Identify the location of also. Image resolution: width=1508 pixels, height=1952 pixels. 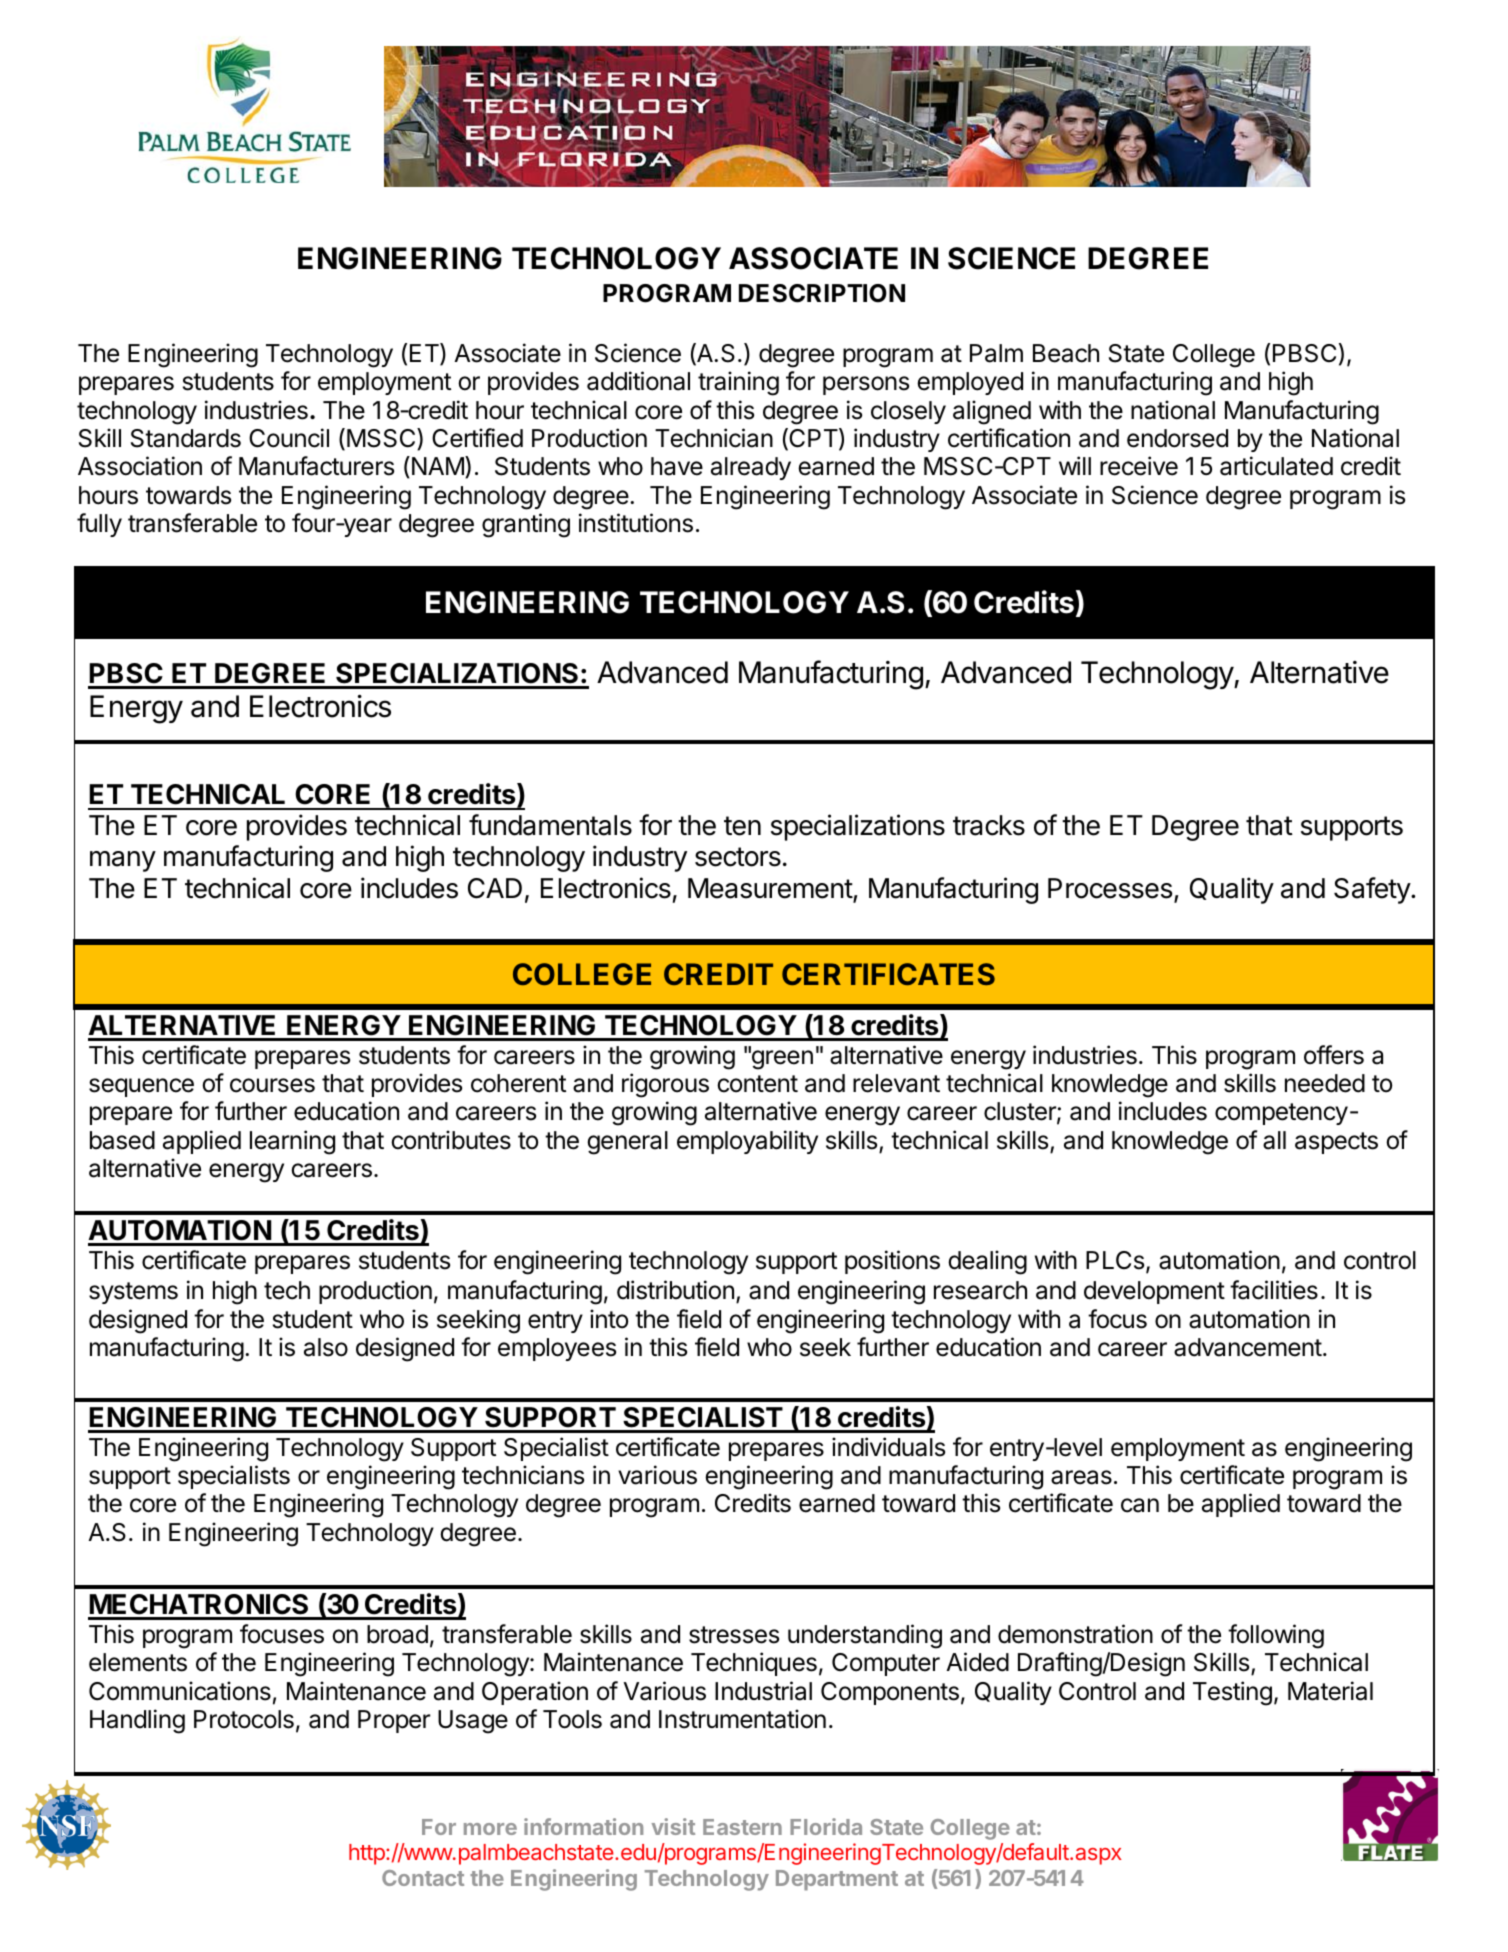
(326, 1347).
